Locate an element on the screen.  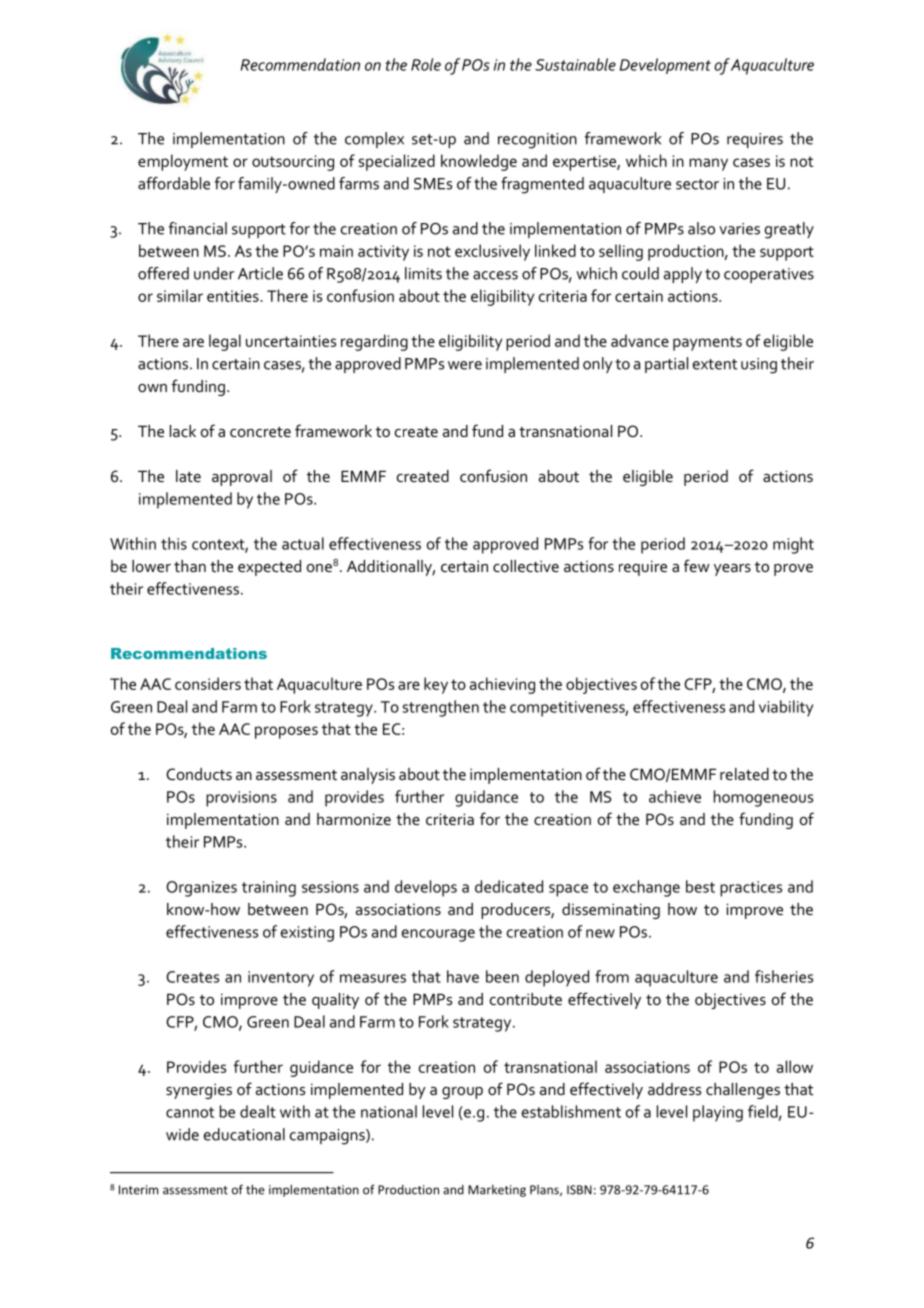
employment is located at coordinates (183, 162).
